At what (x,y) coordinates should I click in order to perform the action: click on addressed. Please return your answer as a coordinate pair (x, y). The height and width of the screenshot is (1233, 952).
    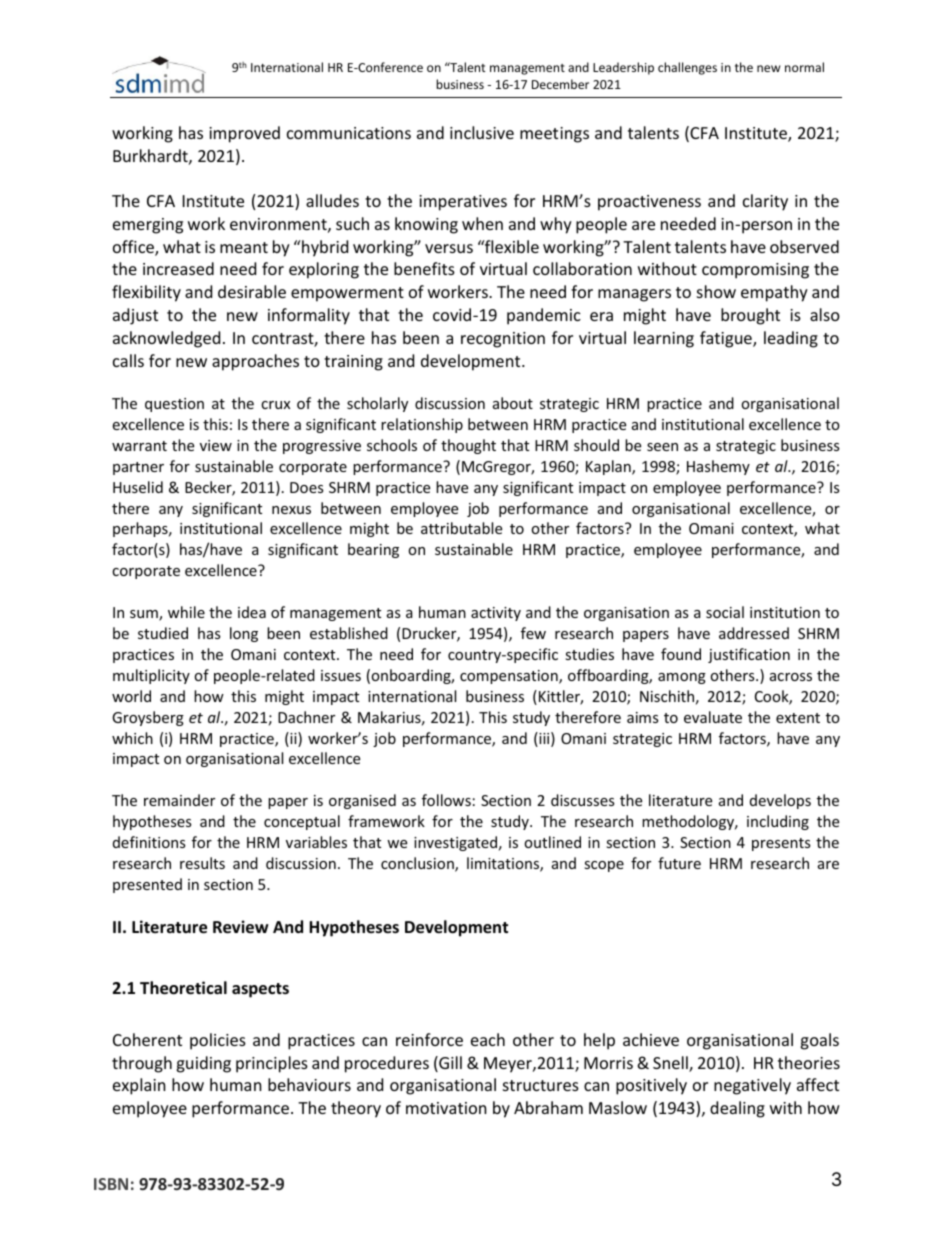
    Looking at the image, I should click on (754, 633).
